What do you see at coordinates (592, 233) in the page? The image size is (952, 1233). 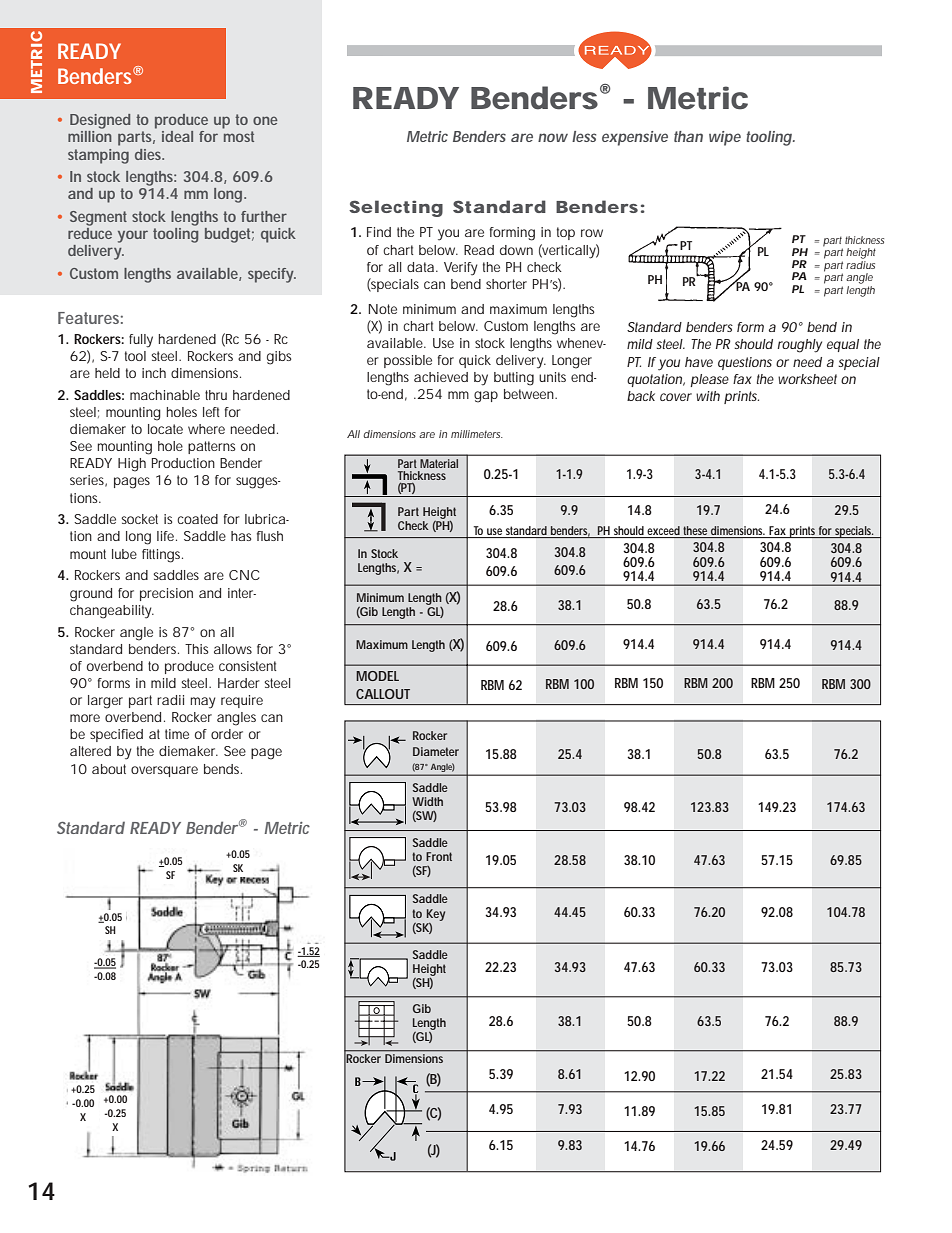 I see `row` at bounding box center [592, 233].
